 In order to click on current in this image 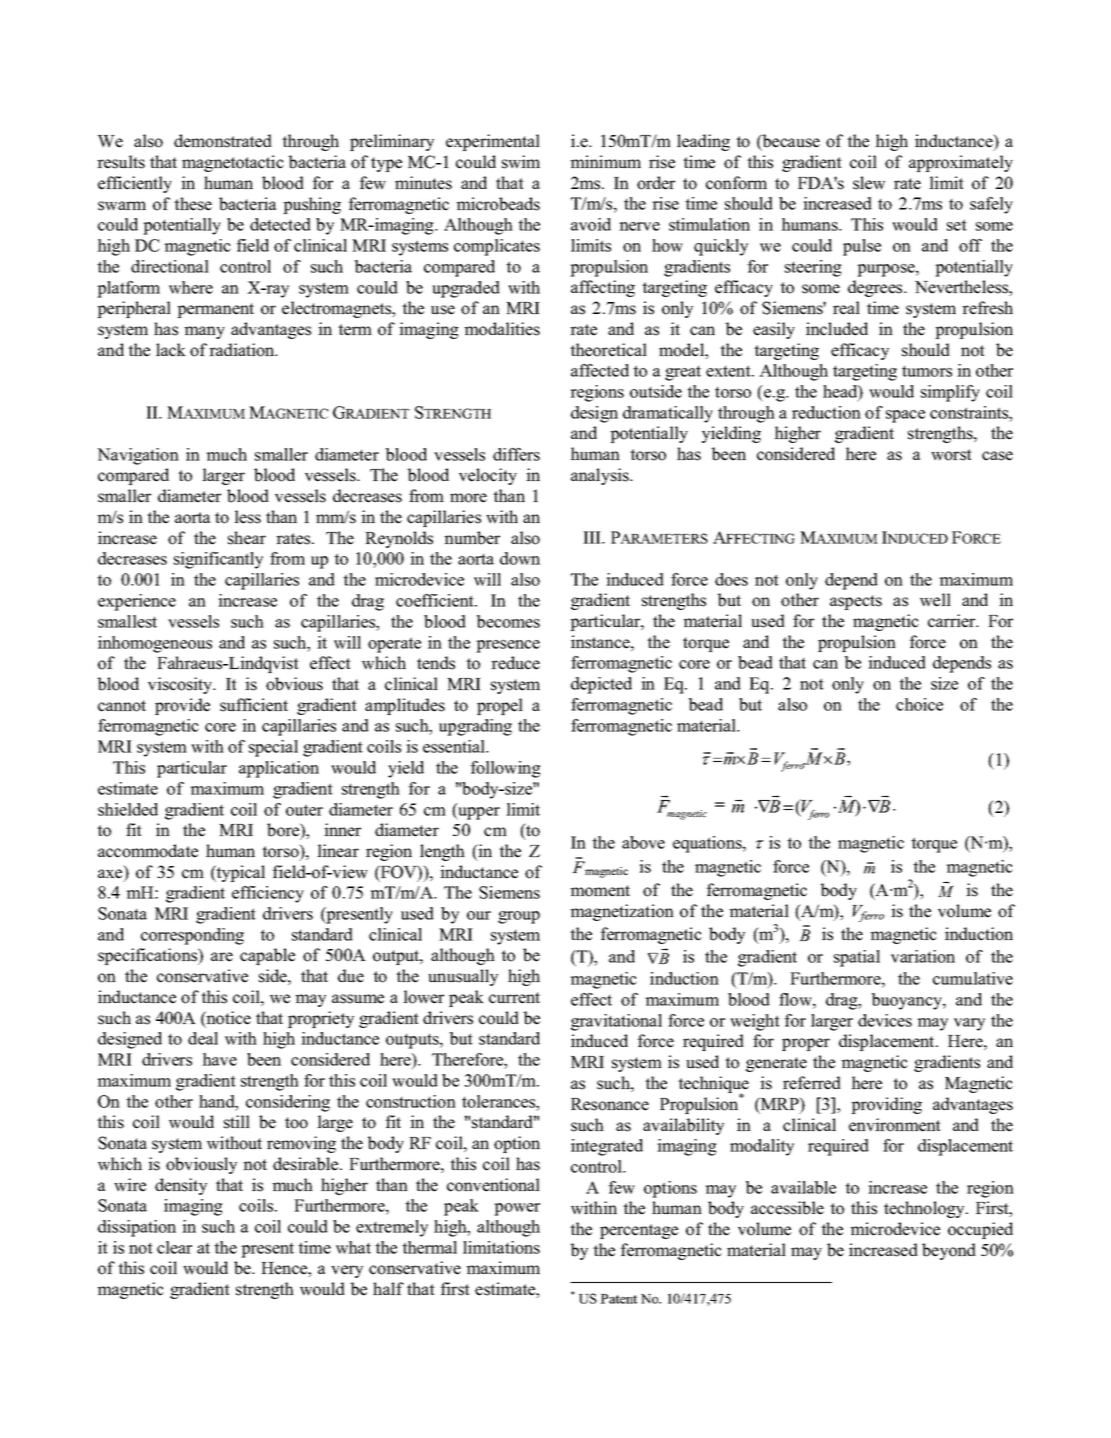, I will do `click(514, 998)`.
